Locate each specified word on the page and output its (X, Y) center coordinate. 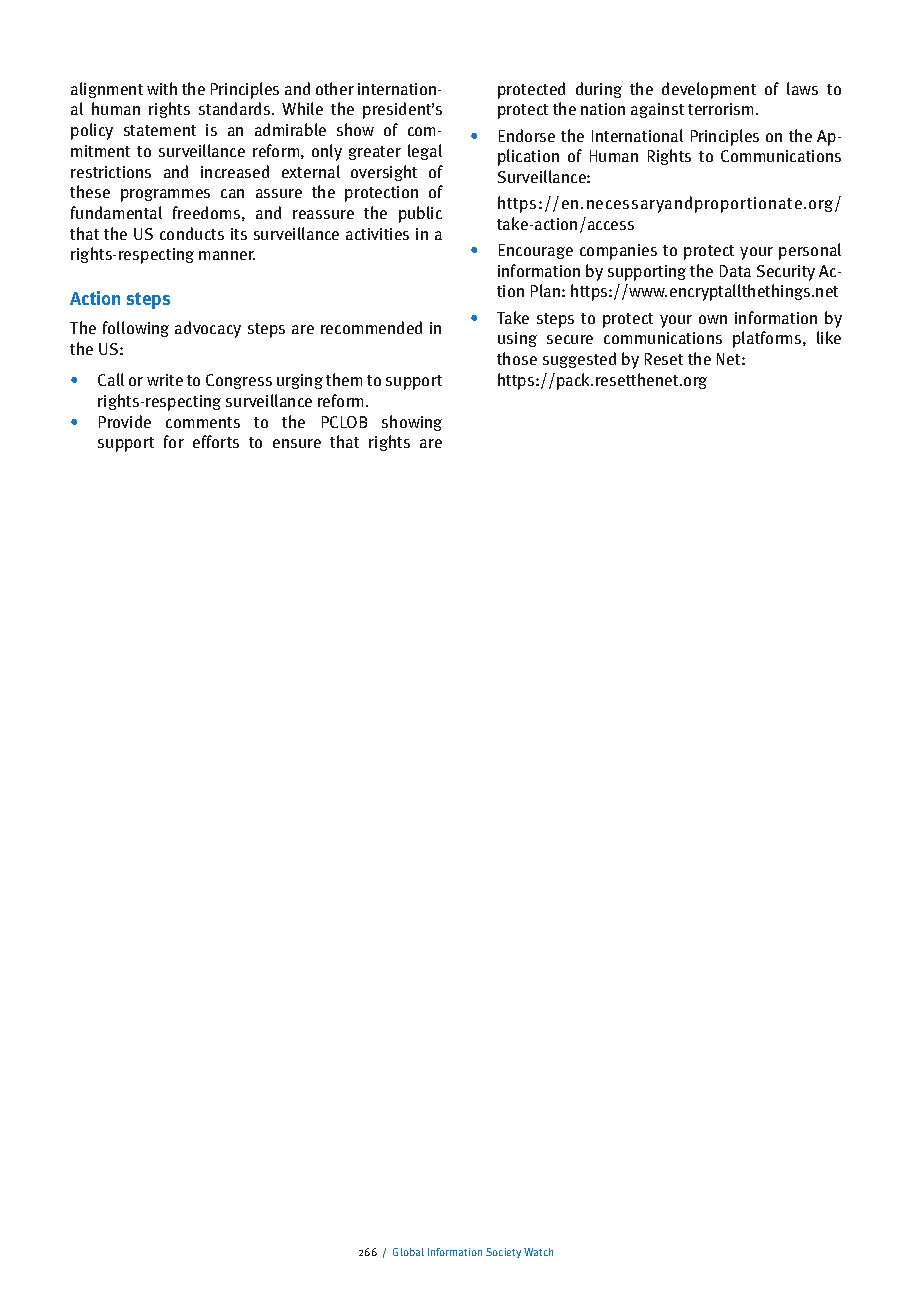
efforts (216, 441)
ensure (297, 443)
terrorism (720, 109)
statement (160, 130)
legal (425, 152)
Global (408, 1252)
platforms (768, 339)
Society (503, 1253)
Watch (538, 1252)
